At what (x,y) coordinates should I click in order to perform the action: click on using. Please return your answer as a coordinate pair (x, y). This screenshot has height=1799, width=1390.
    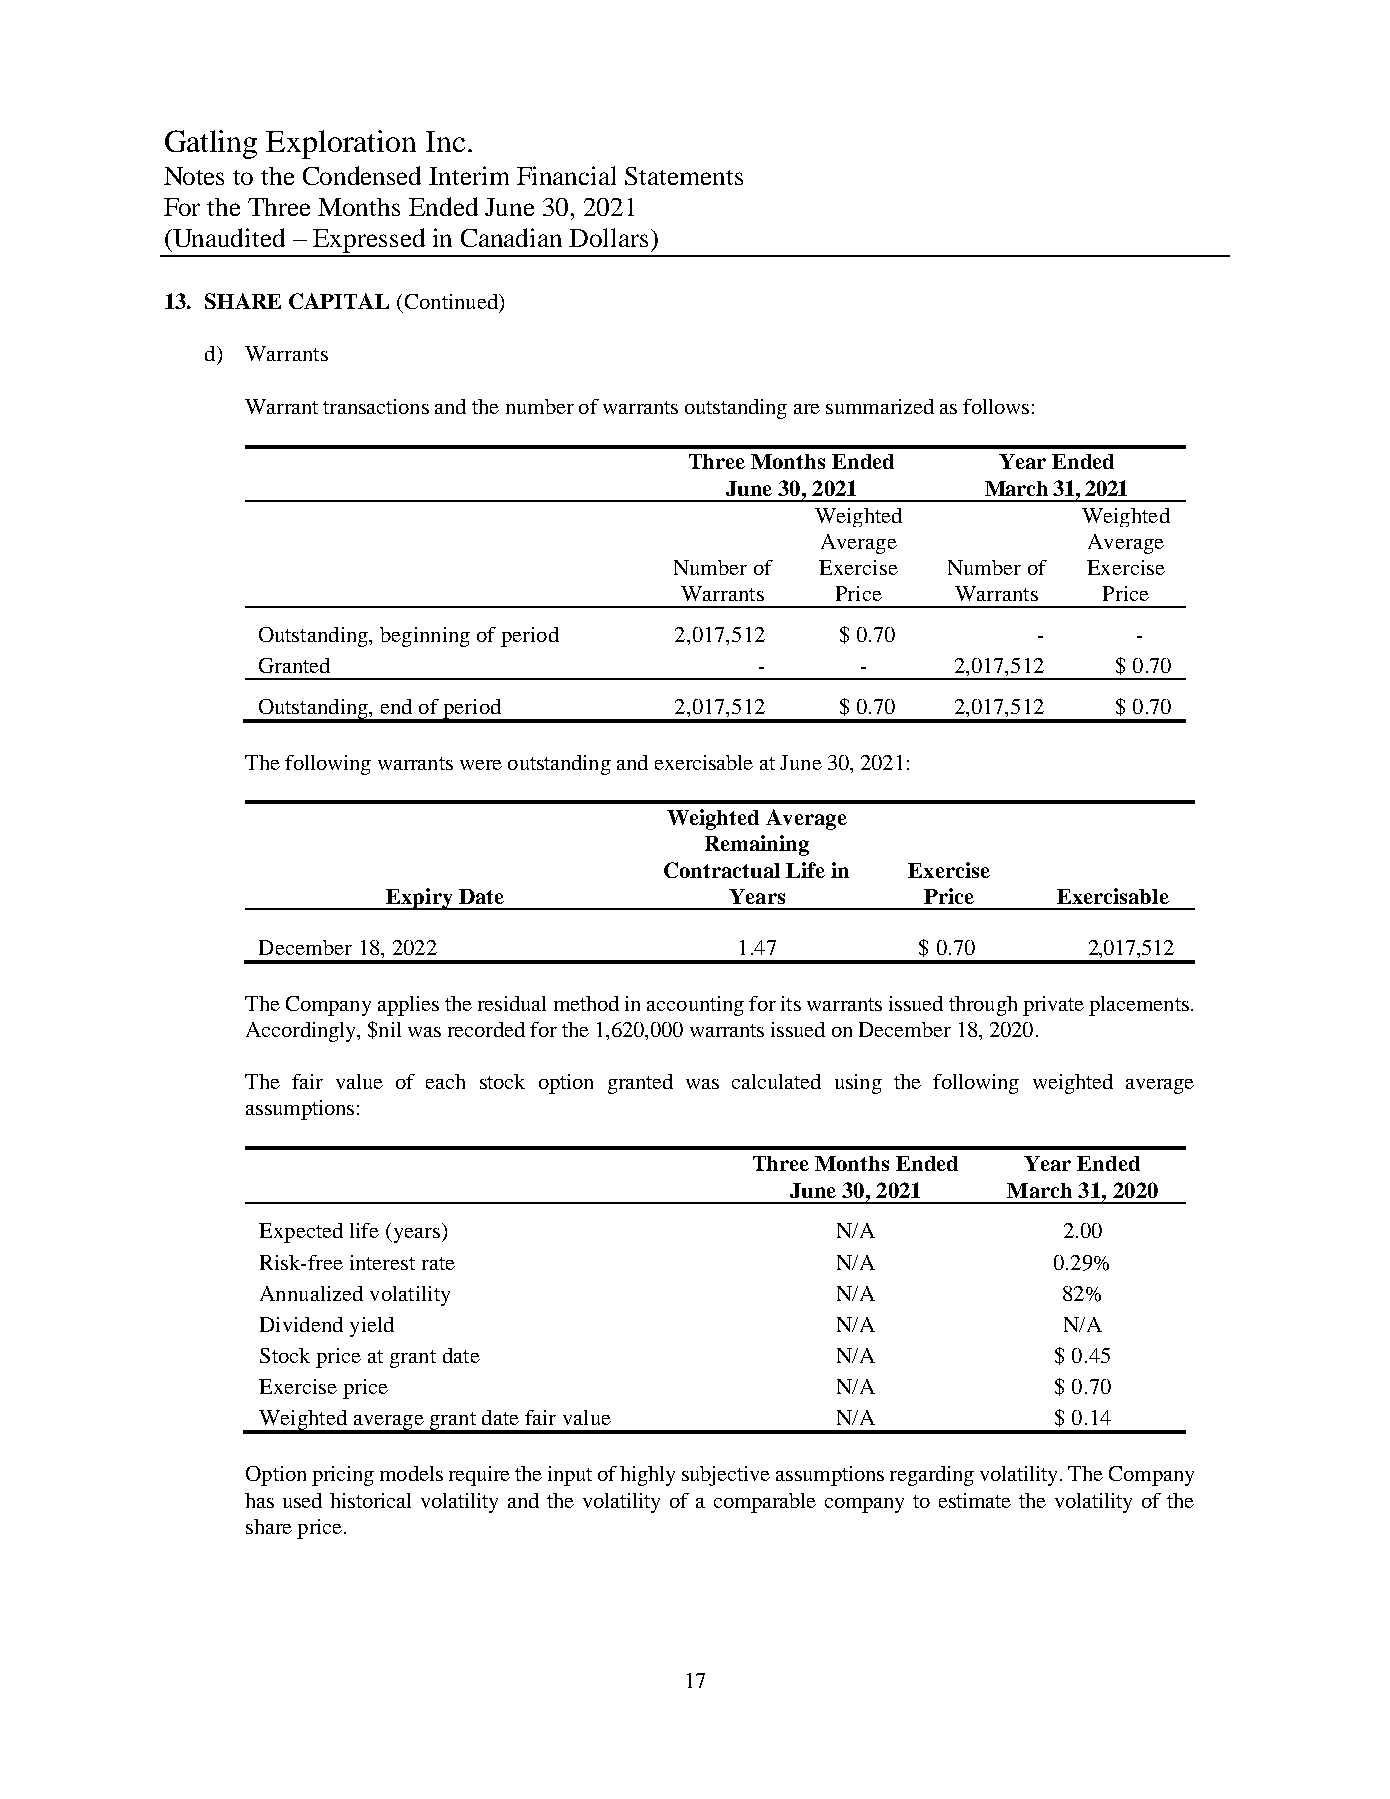
    Looking at the image, I should click on (858, 1084).
